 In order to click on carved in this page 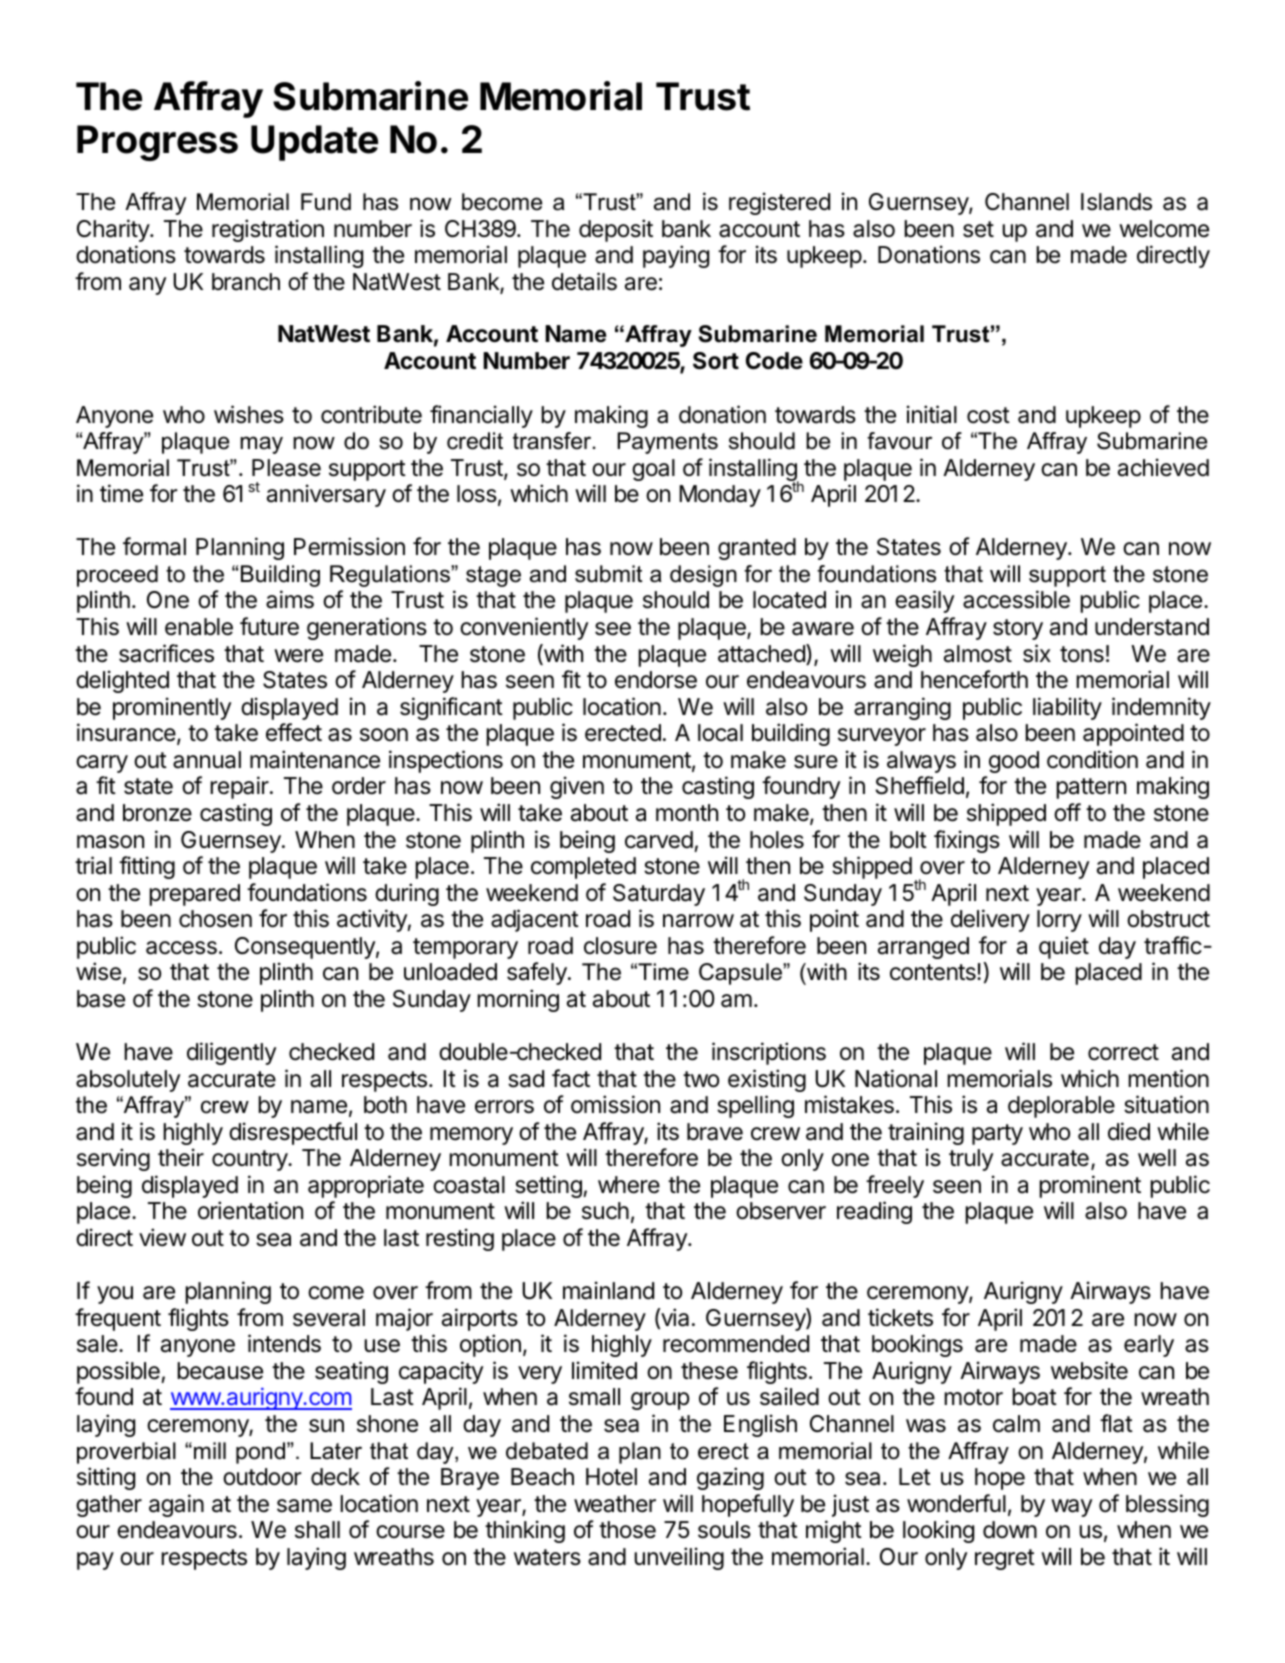, I will do `click(659, 840)`.
